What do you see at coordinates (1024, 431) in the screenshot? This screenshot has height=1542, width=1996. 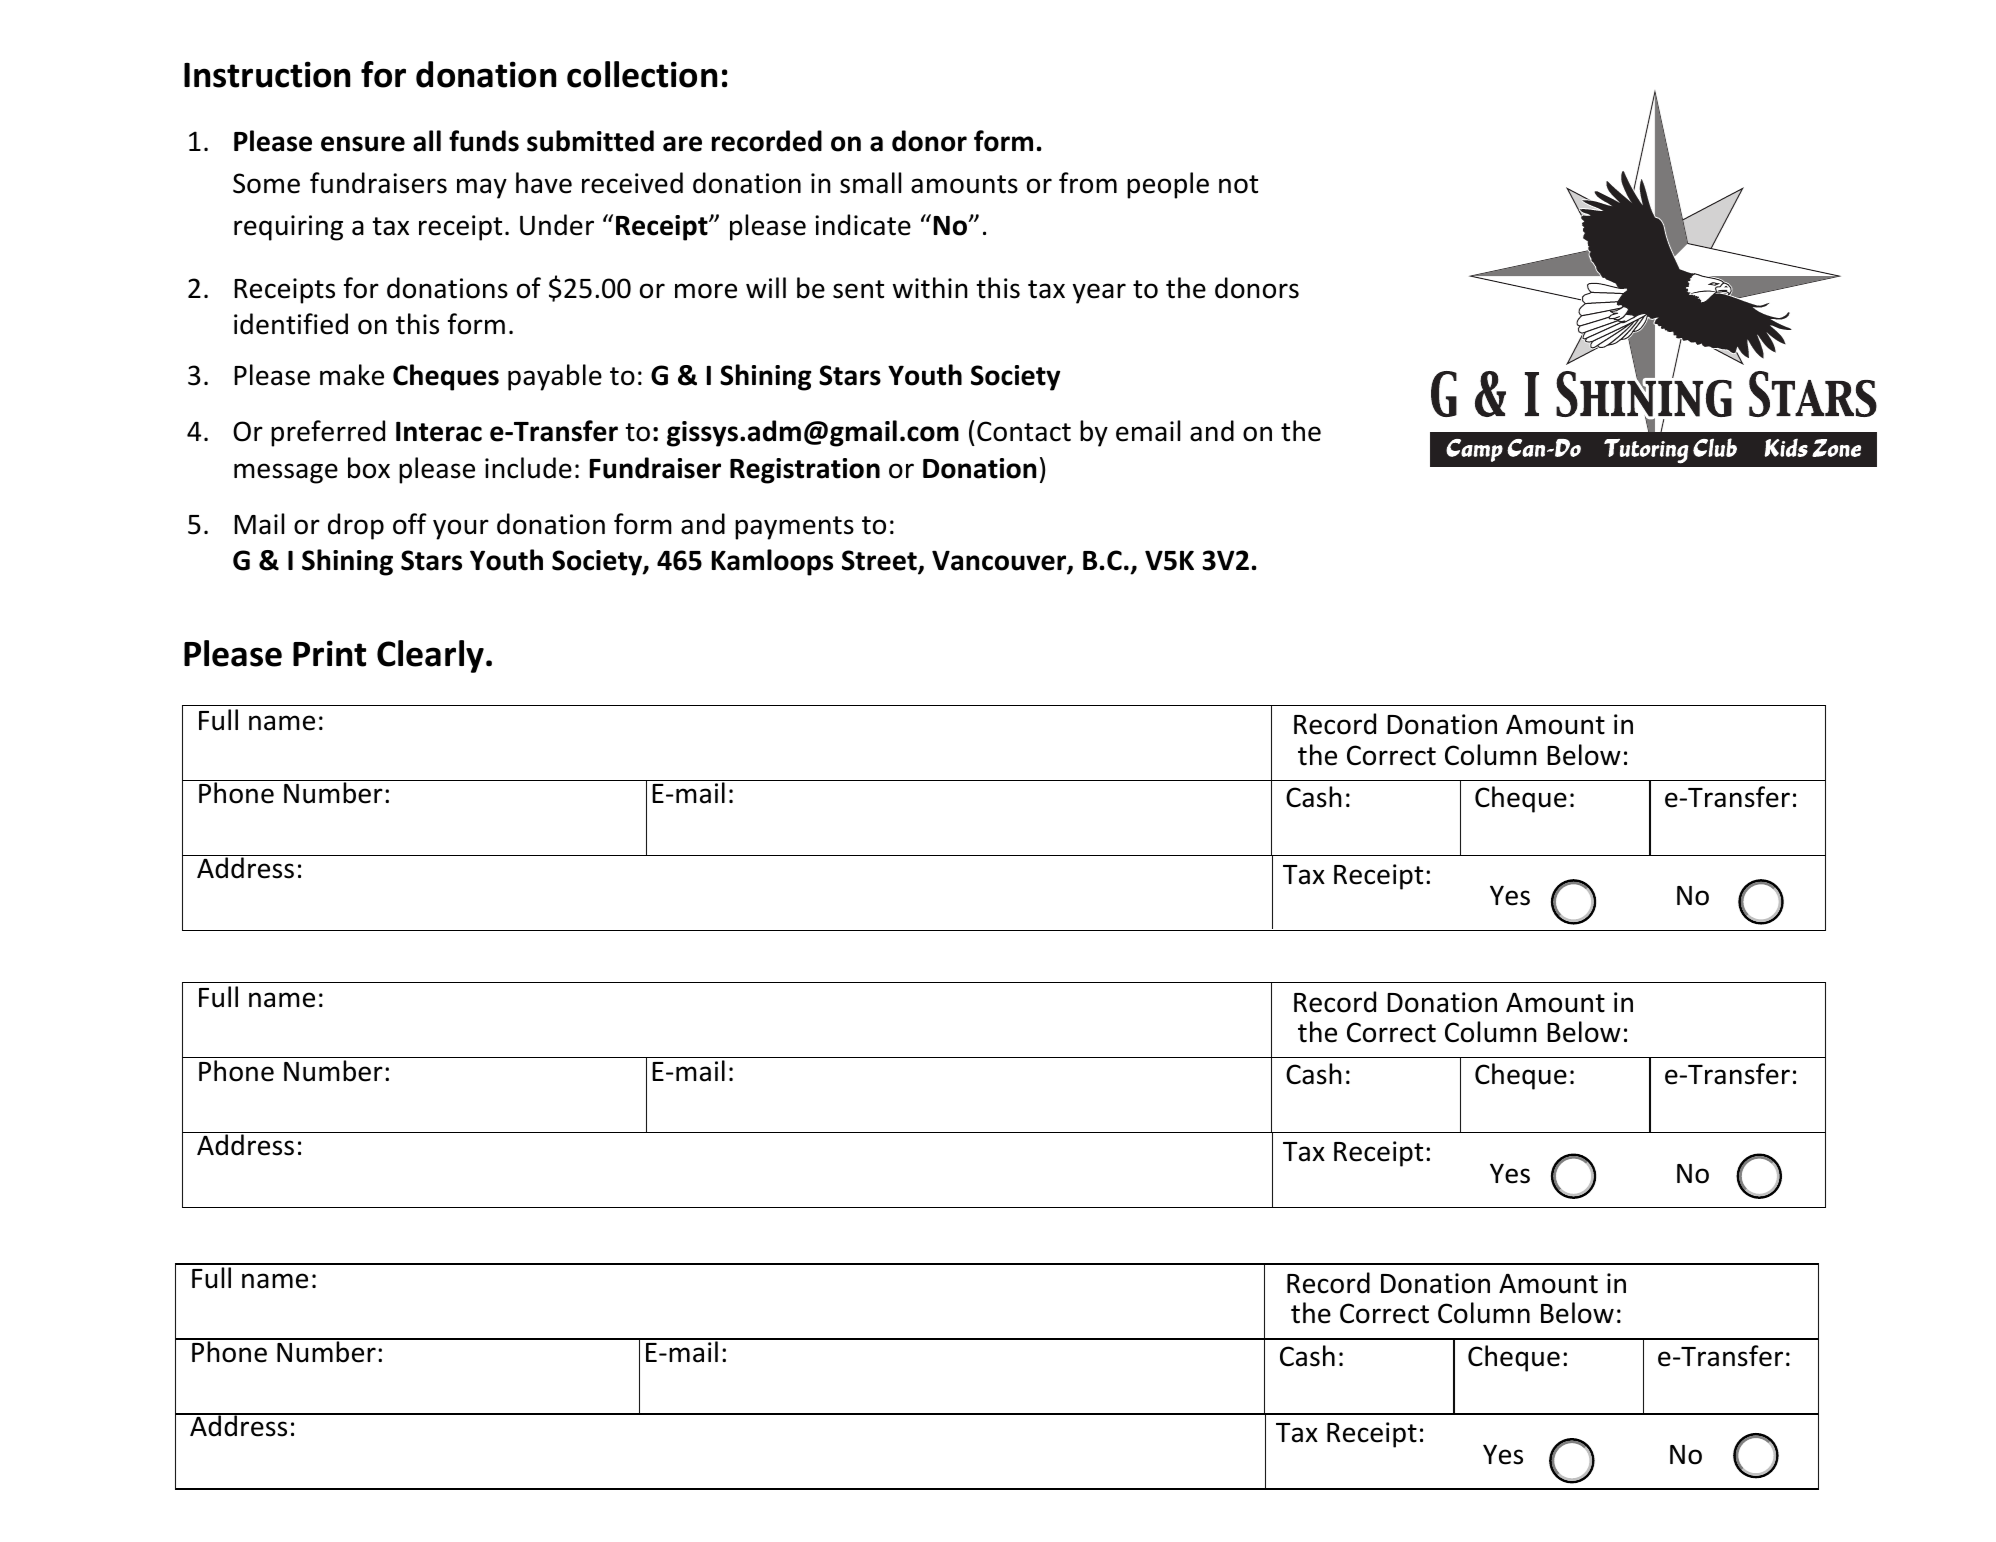 I see `Contact` at bounding box center [1024, 431].
